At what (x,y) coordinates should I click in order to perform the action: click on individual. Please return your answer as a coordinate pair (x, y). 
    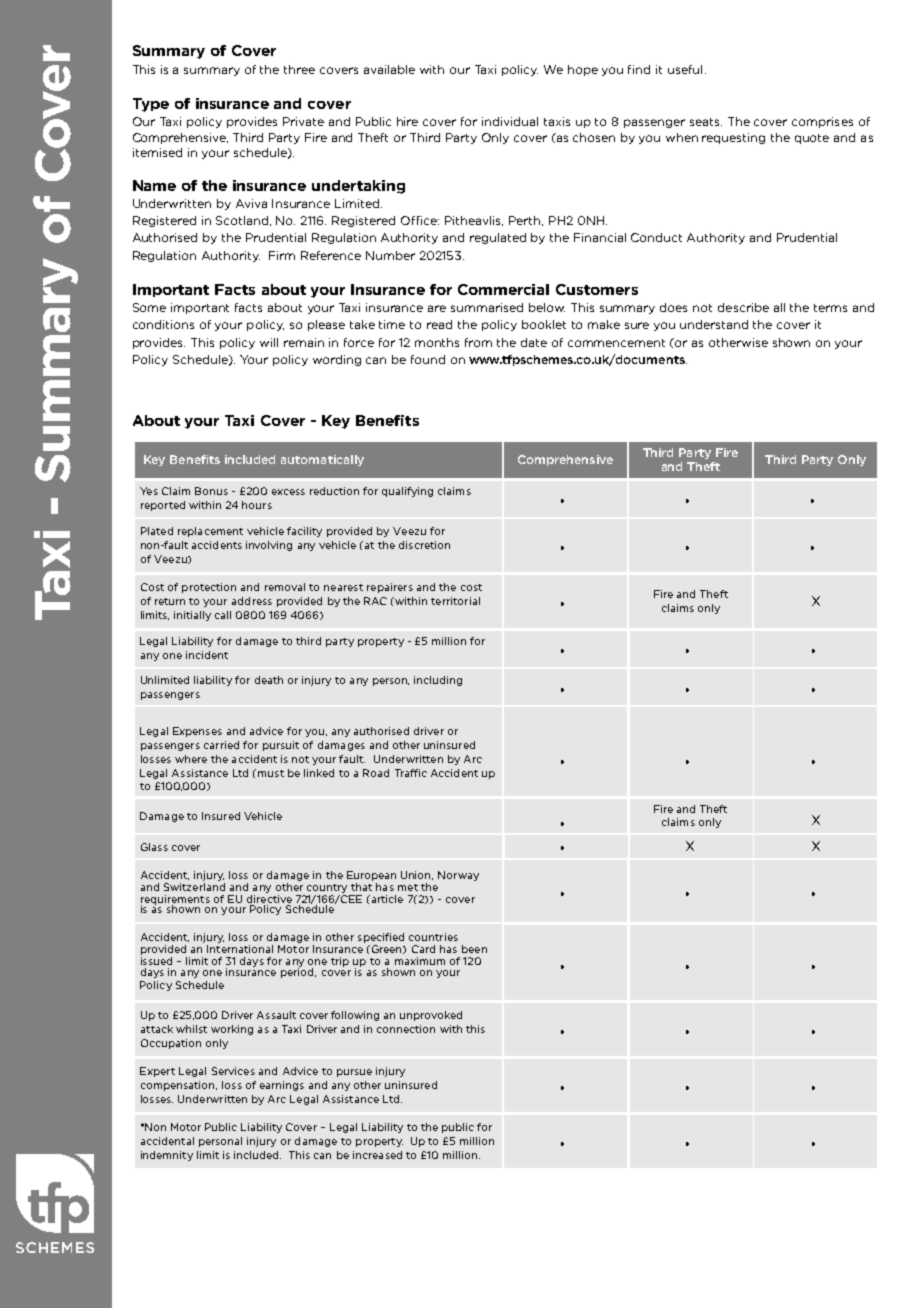
    Looking at the image, I should click on (510, 121).
